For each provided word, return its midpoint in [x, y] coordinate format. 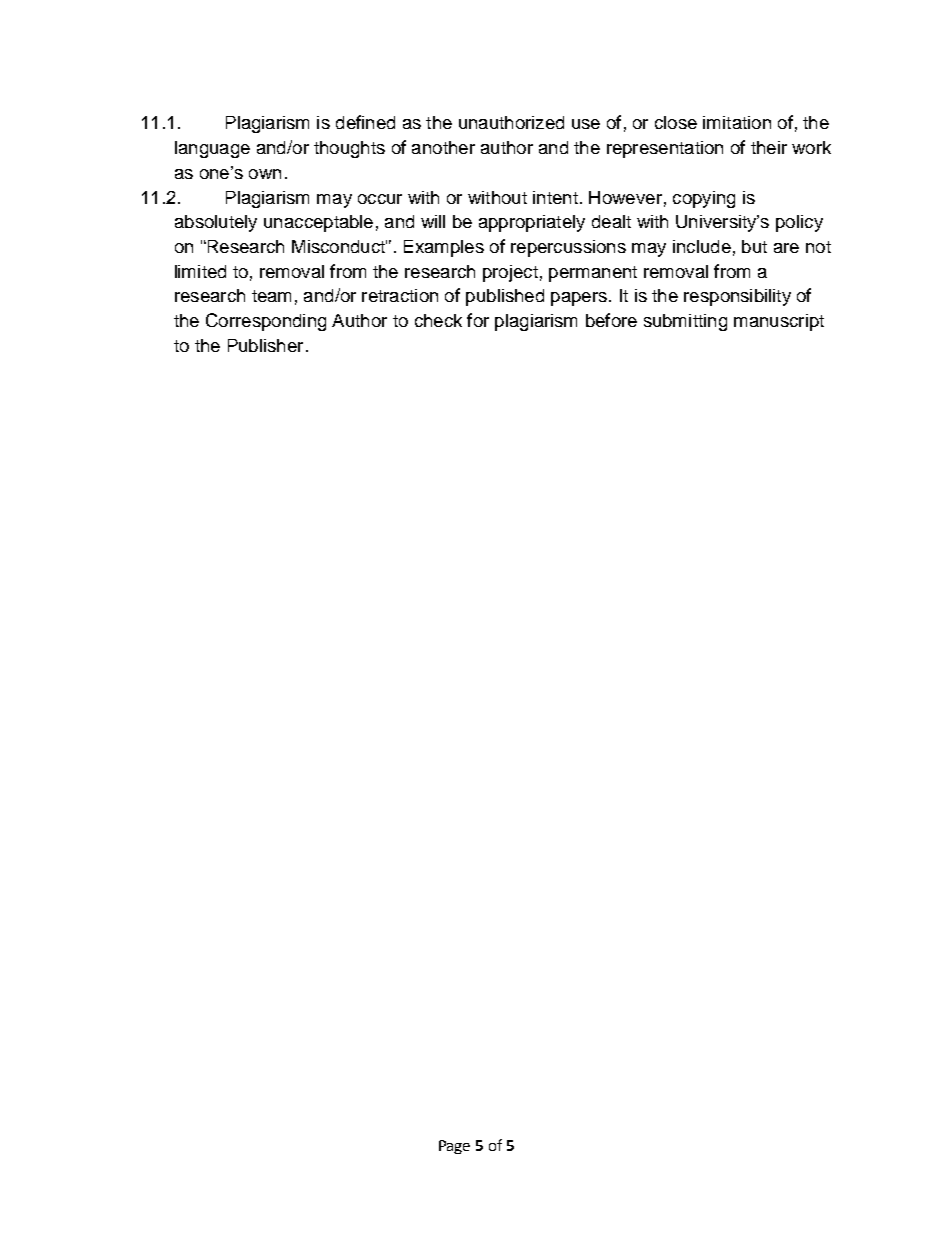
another [443, 147]
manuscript [779, 322]
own [265, 174]
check [438, 320]
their [769, 147]
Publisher [265, 345]
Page [454, 1147]
